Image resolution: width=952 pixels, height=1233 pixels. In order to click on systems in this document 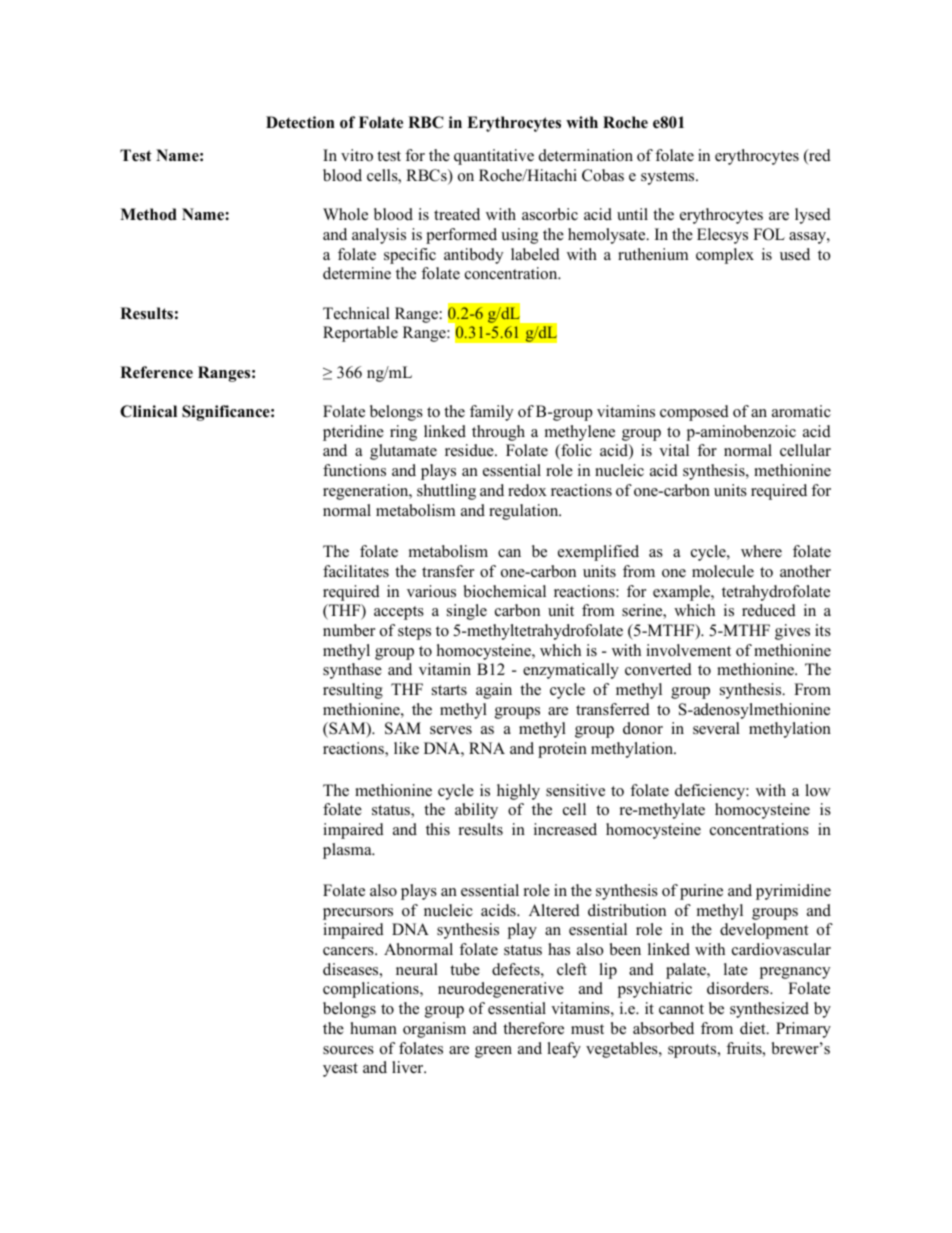, I will do `click(669, 178)`.
